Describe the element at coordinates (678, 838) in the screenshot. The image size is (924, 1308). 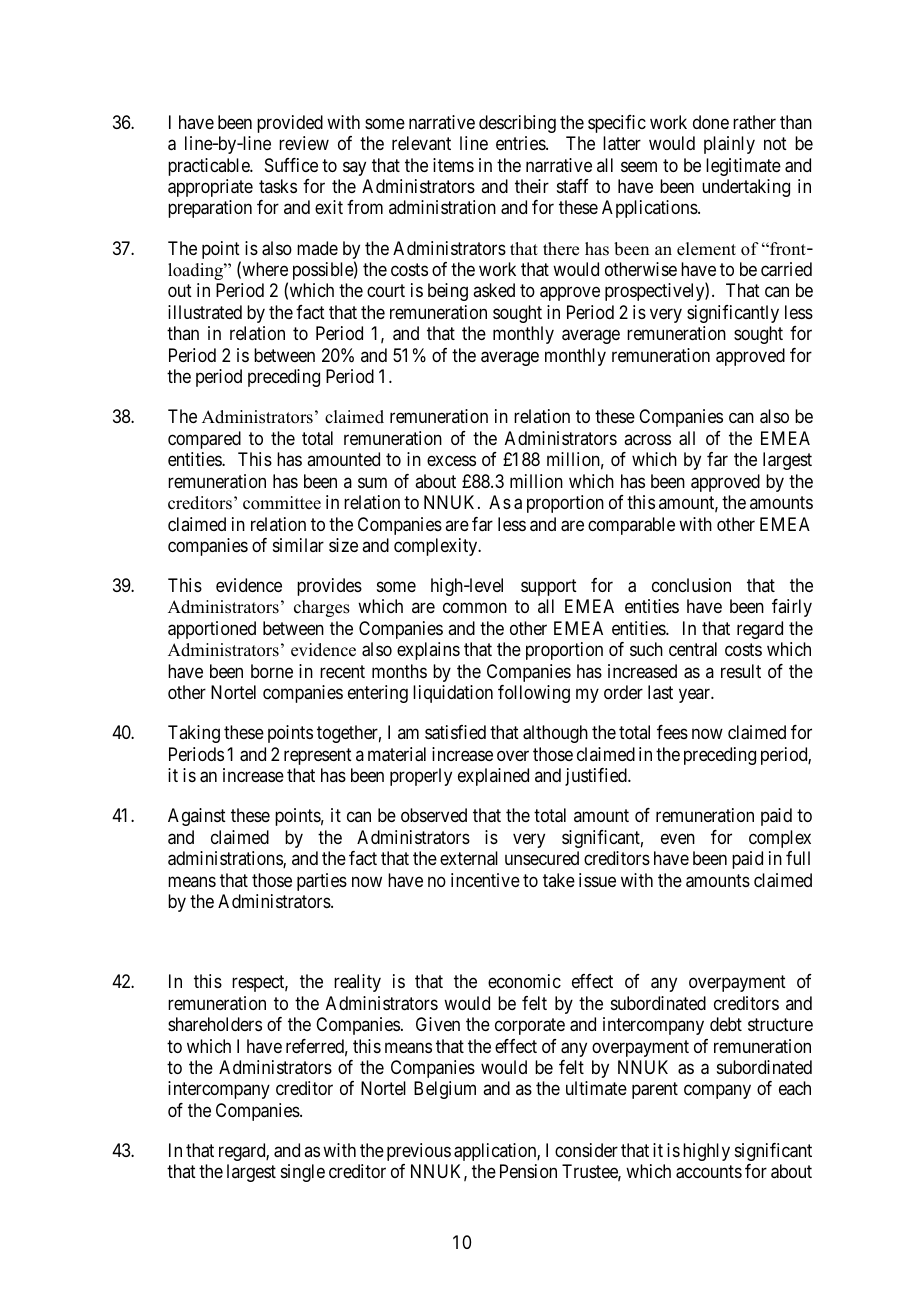
I see `even` at that location.
